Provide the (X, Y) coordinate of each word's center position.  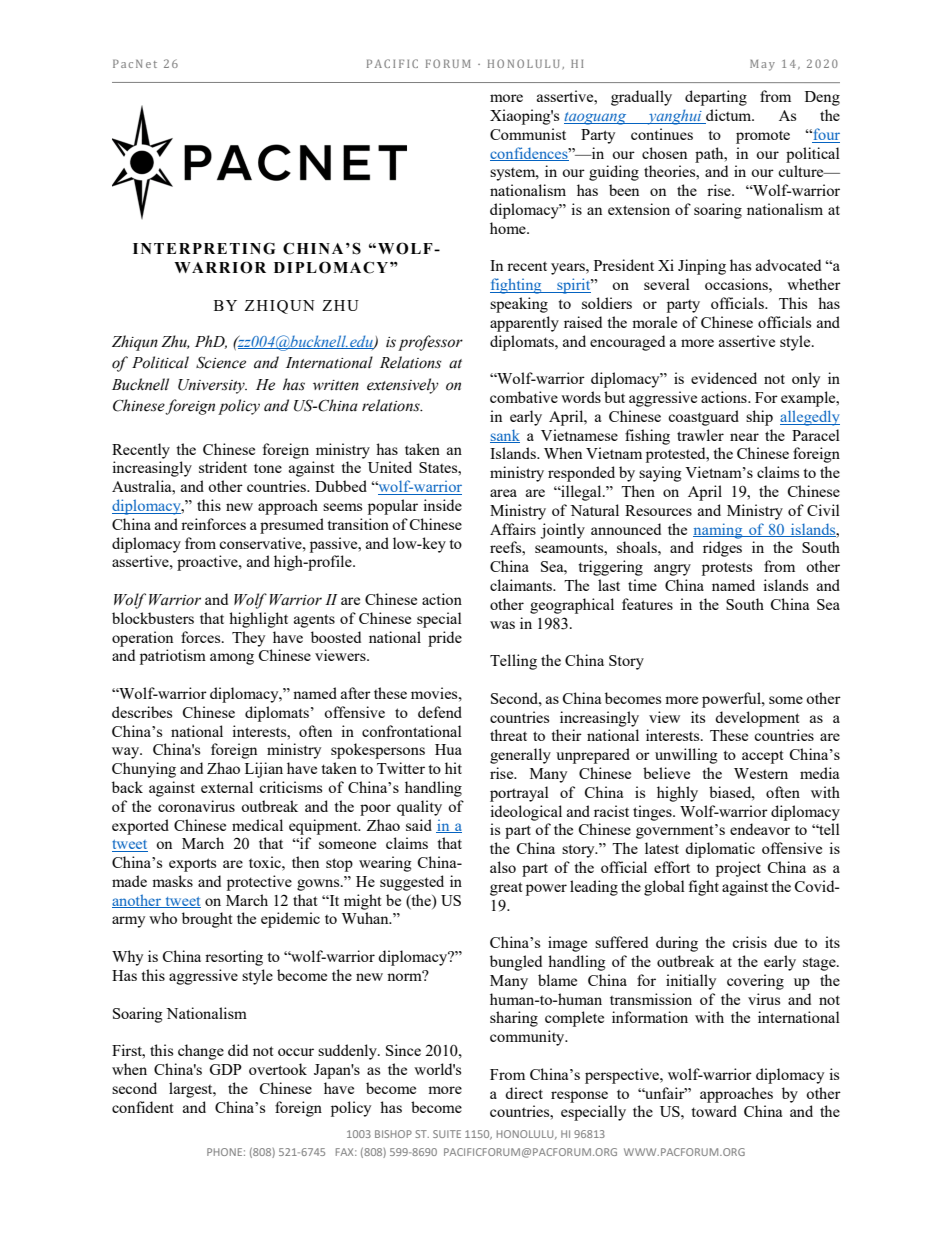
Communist (528, 134)
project (738, 869)
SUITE (447, 1134)
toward (714, 1111)
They (248, 639)
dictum (729, 116)
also (503, 867)
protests (727, 569)
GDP (225, 1069)
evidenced (724, 378)
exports (192, 865)
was (502, 625)
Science (221, 362)
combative (524, 397)
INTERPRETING (204, 248)
